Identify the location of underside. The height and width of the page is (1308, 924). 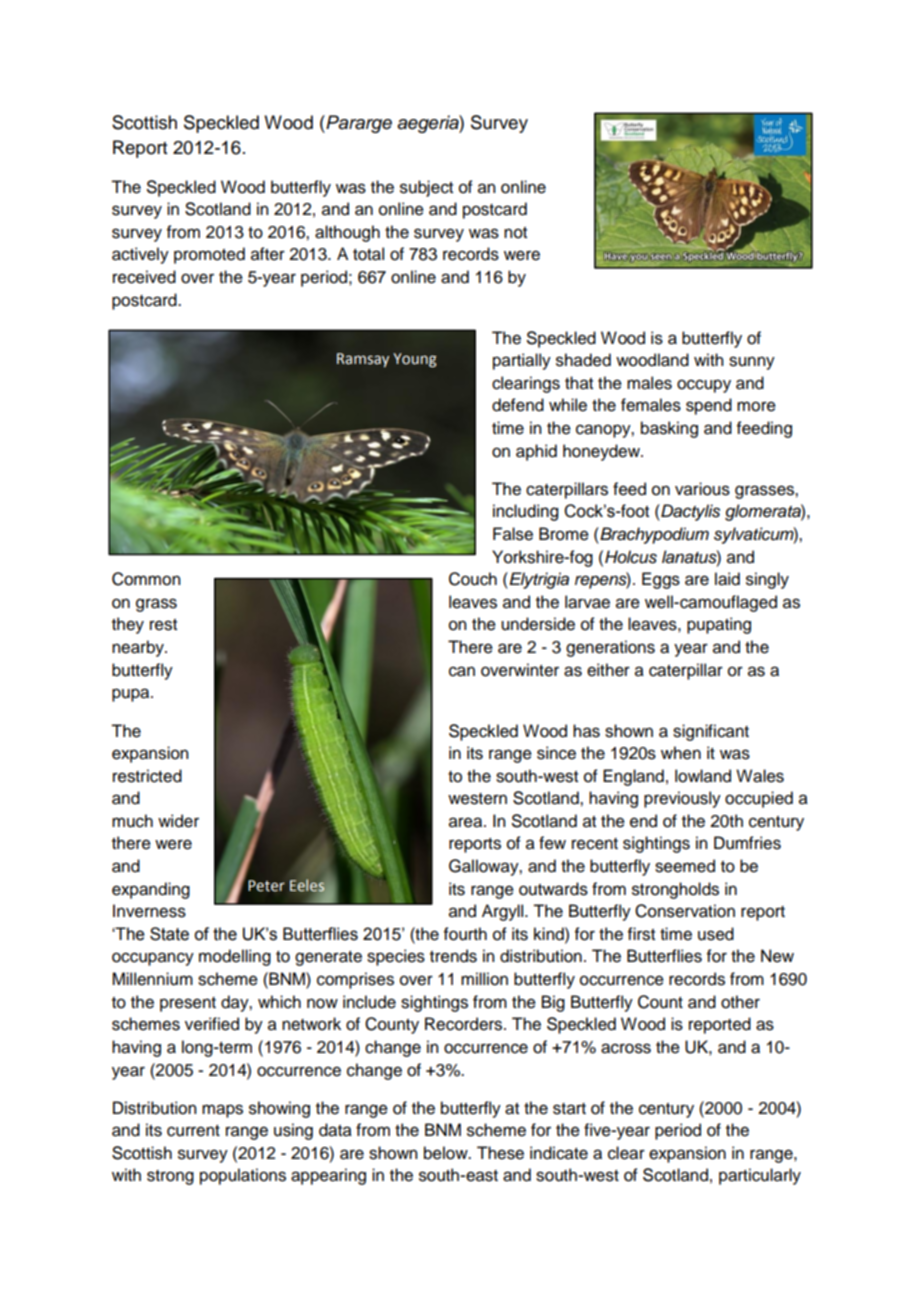
(538, 624).
